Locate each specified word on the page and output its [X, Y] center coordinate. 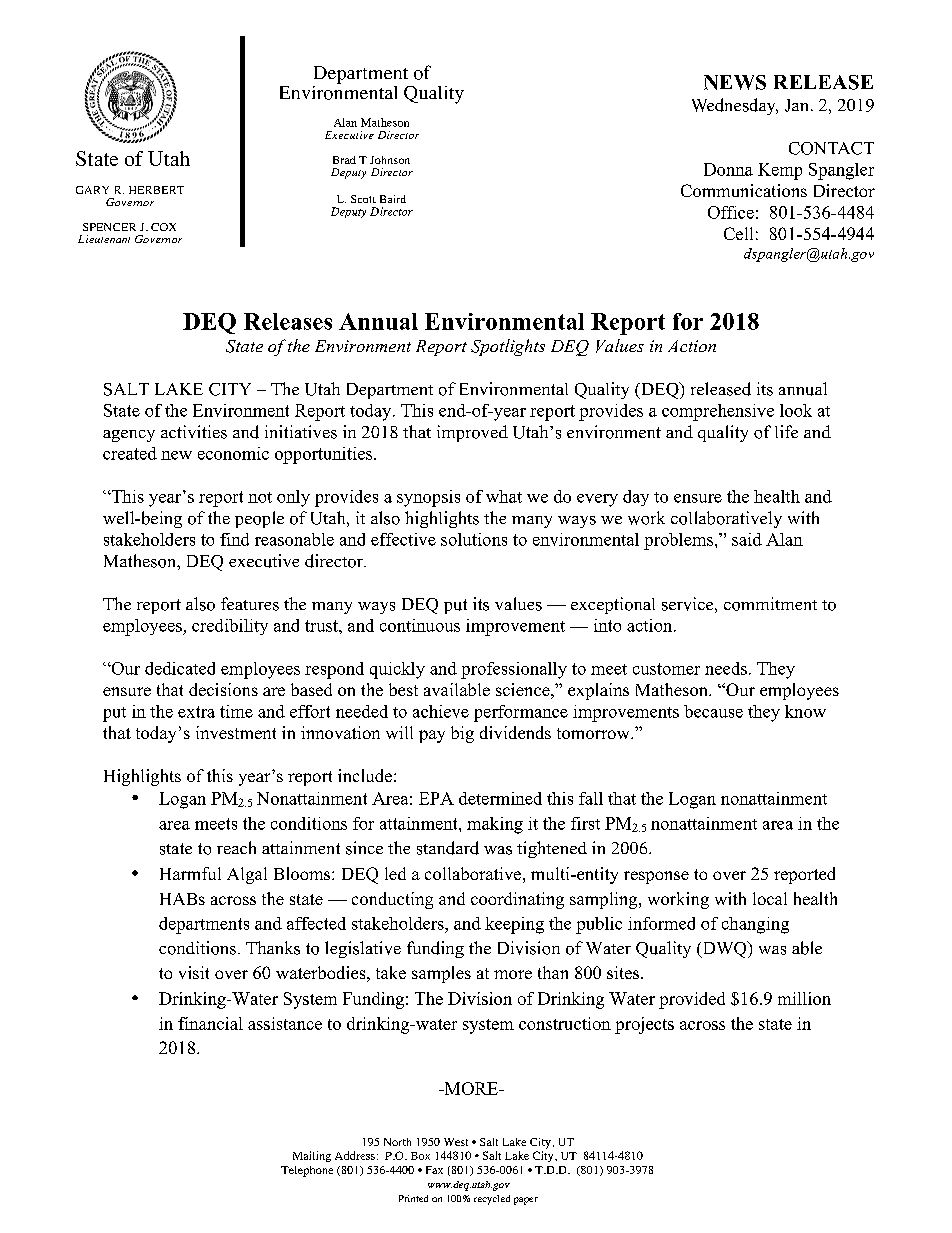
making [495, 825]
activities [194, 432]
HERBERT [156, 190]
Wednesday [735, 106]
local [770, 898]
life [786, 431]
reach [236, 847]
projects [644, 1025]
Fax [434, 1170]
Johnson [390, 160]
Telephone [307, 1171]
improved [472, 433]
